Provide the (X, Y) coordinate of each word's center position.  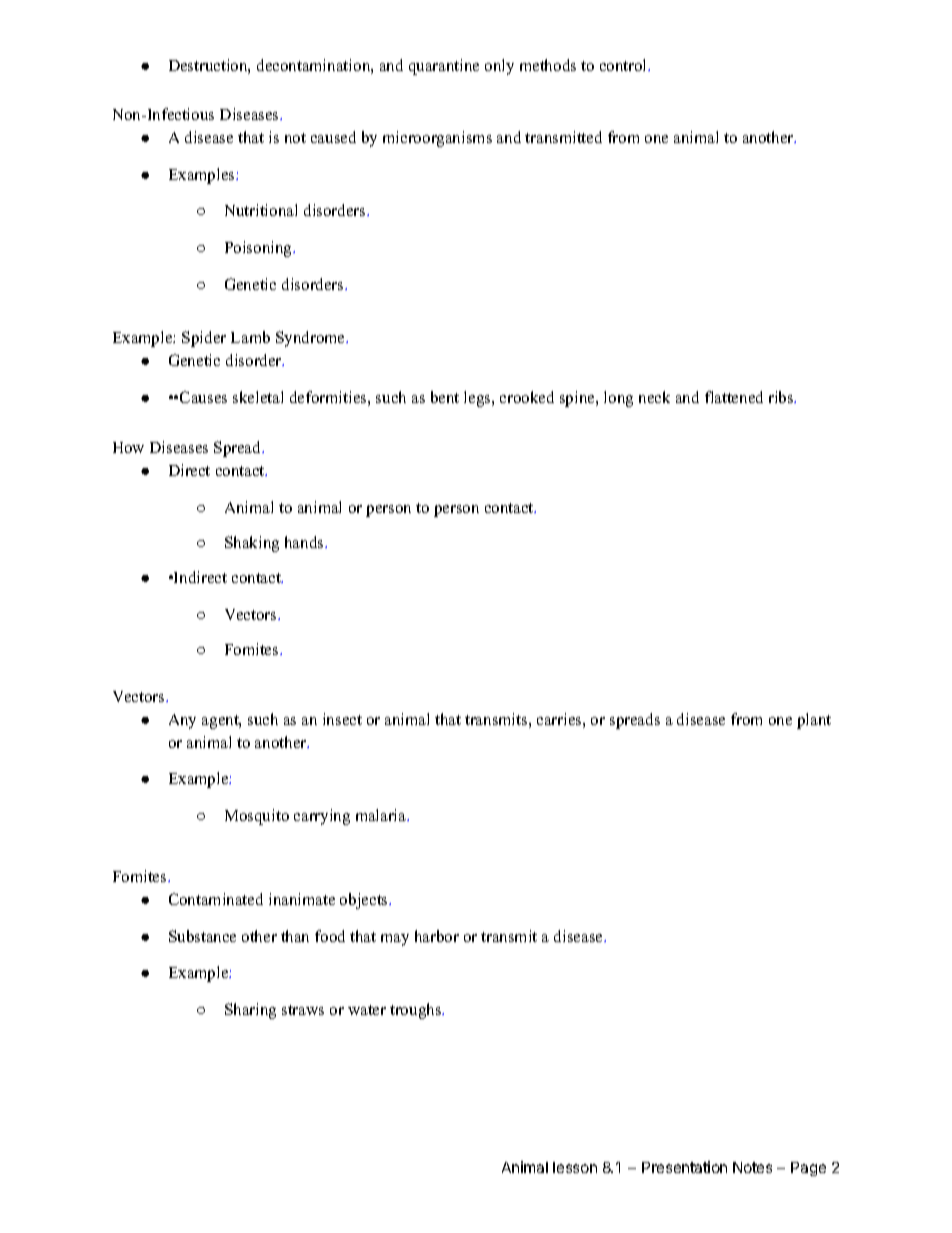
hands (305, 542)
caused (333, 137)
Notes (752, 1167)
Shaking (252, 544)
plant (814, 721)
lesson (575, 1167)
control (625, 65)
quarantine (444, 67)
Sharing (250, 1011)
